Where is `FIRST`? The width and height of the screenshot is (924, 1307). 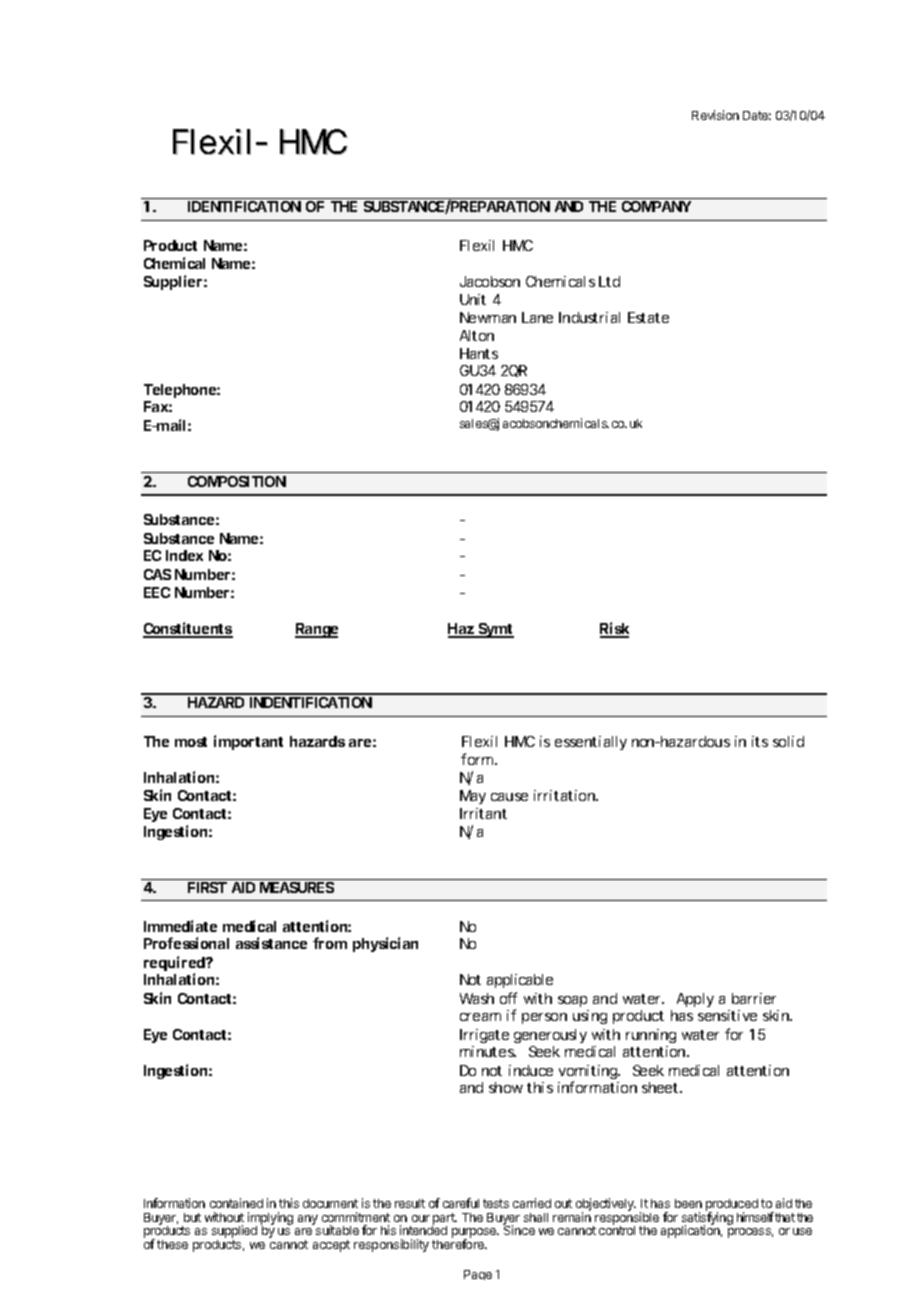 FIRST is located at coordinates (207, 887).
